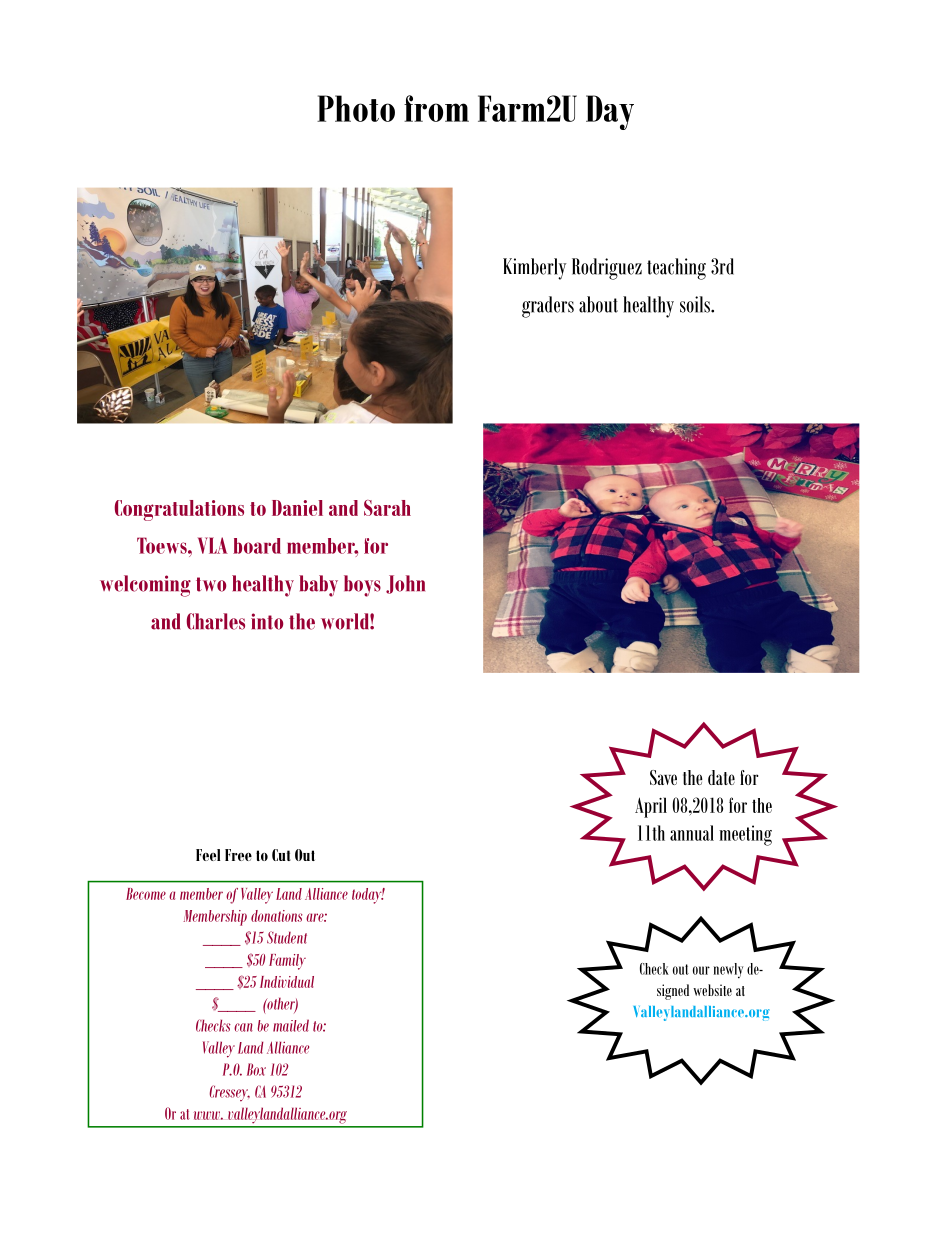 This page has width=952, height=1233. What do you see at coordinates (436, 108) in the page?
I see `from` at bounding box center [436, 108].
